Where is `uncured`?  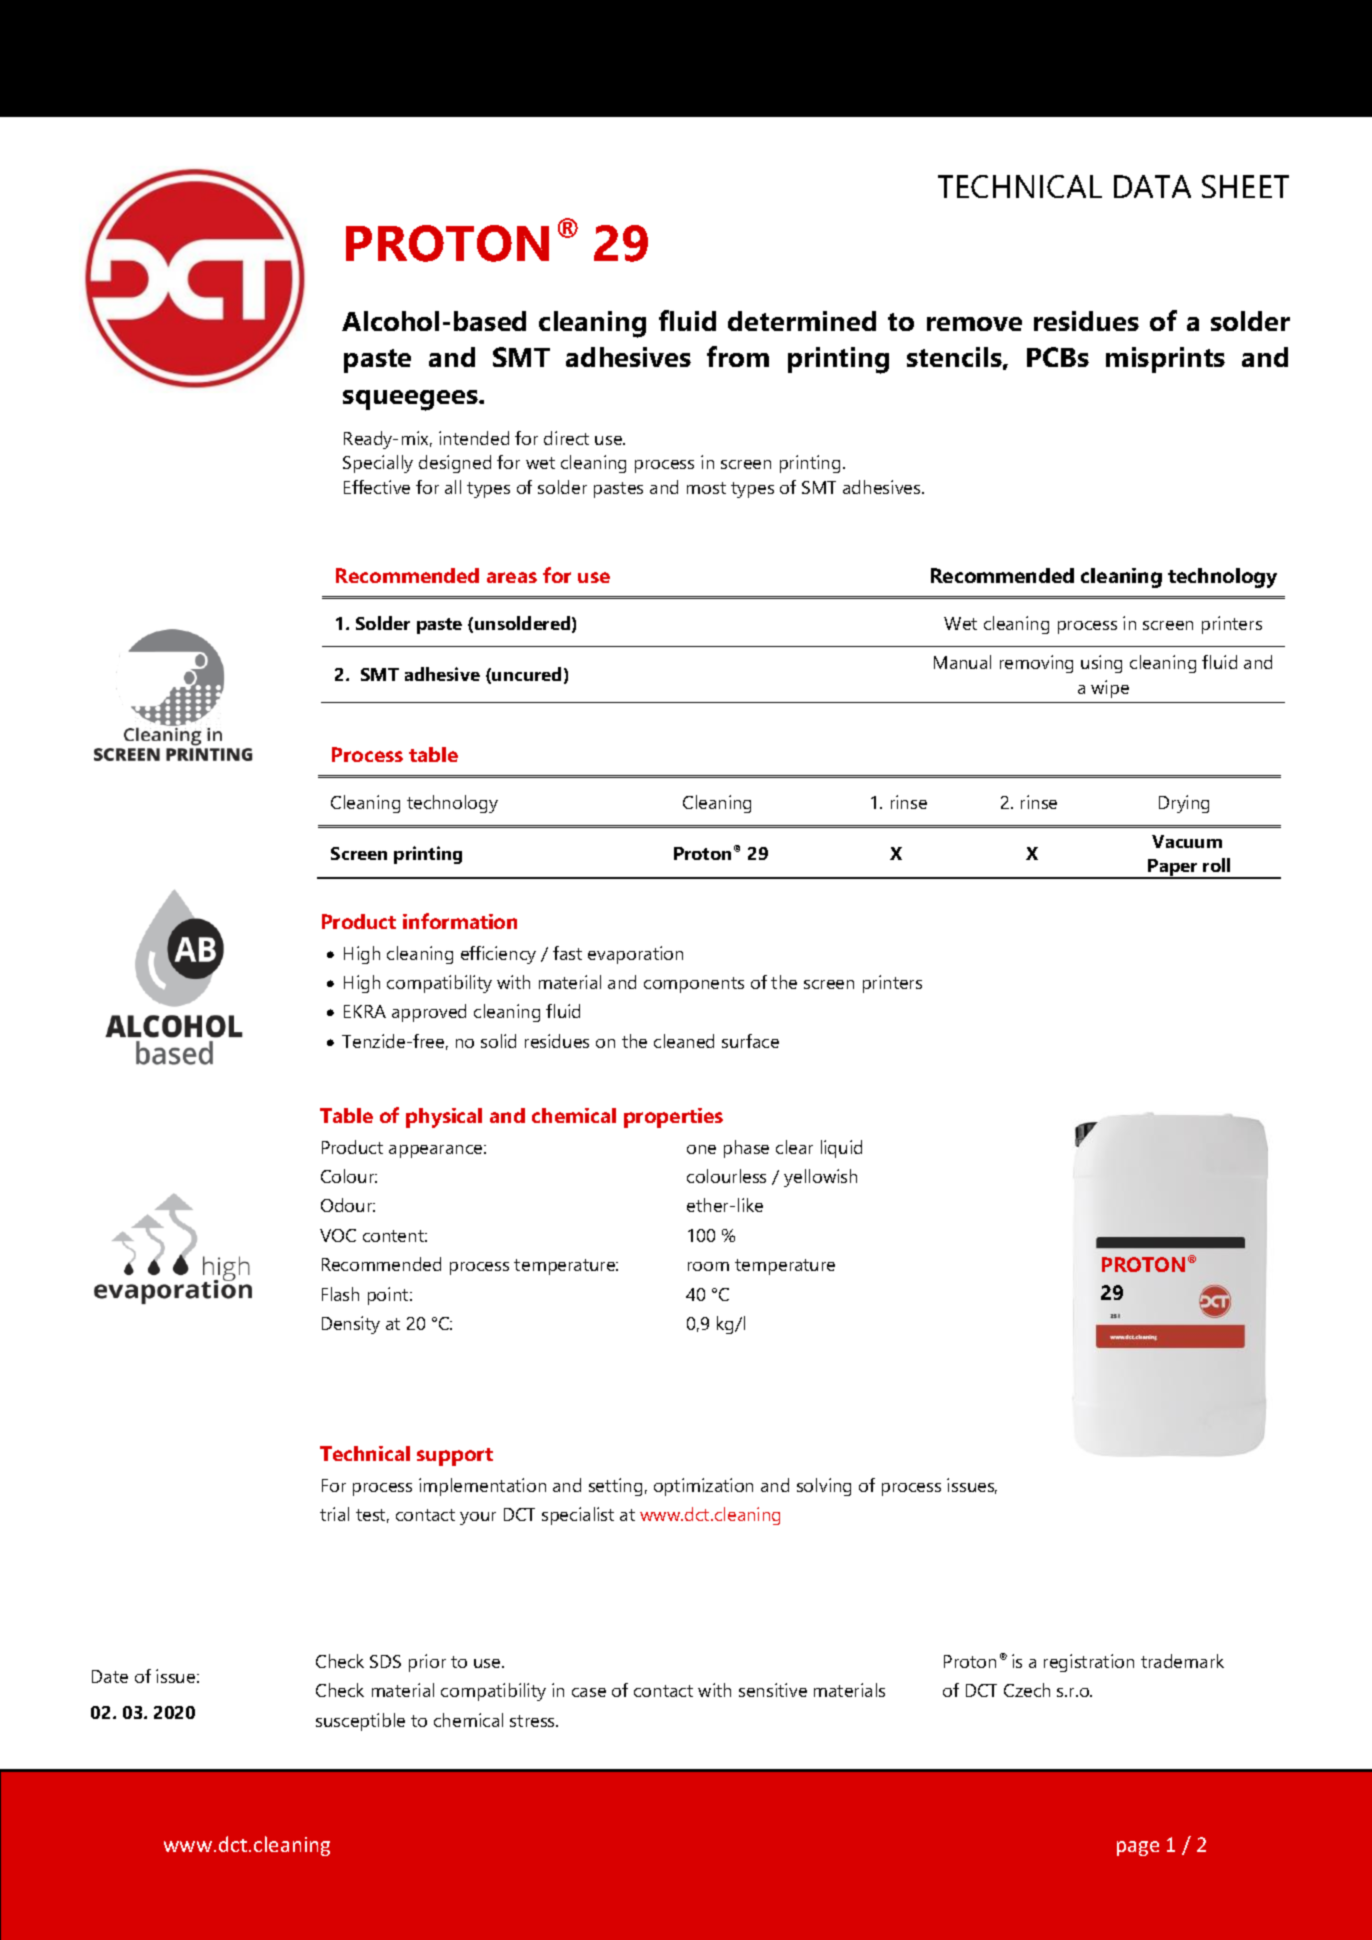 uncured is located at coordinates (526, 674).
